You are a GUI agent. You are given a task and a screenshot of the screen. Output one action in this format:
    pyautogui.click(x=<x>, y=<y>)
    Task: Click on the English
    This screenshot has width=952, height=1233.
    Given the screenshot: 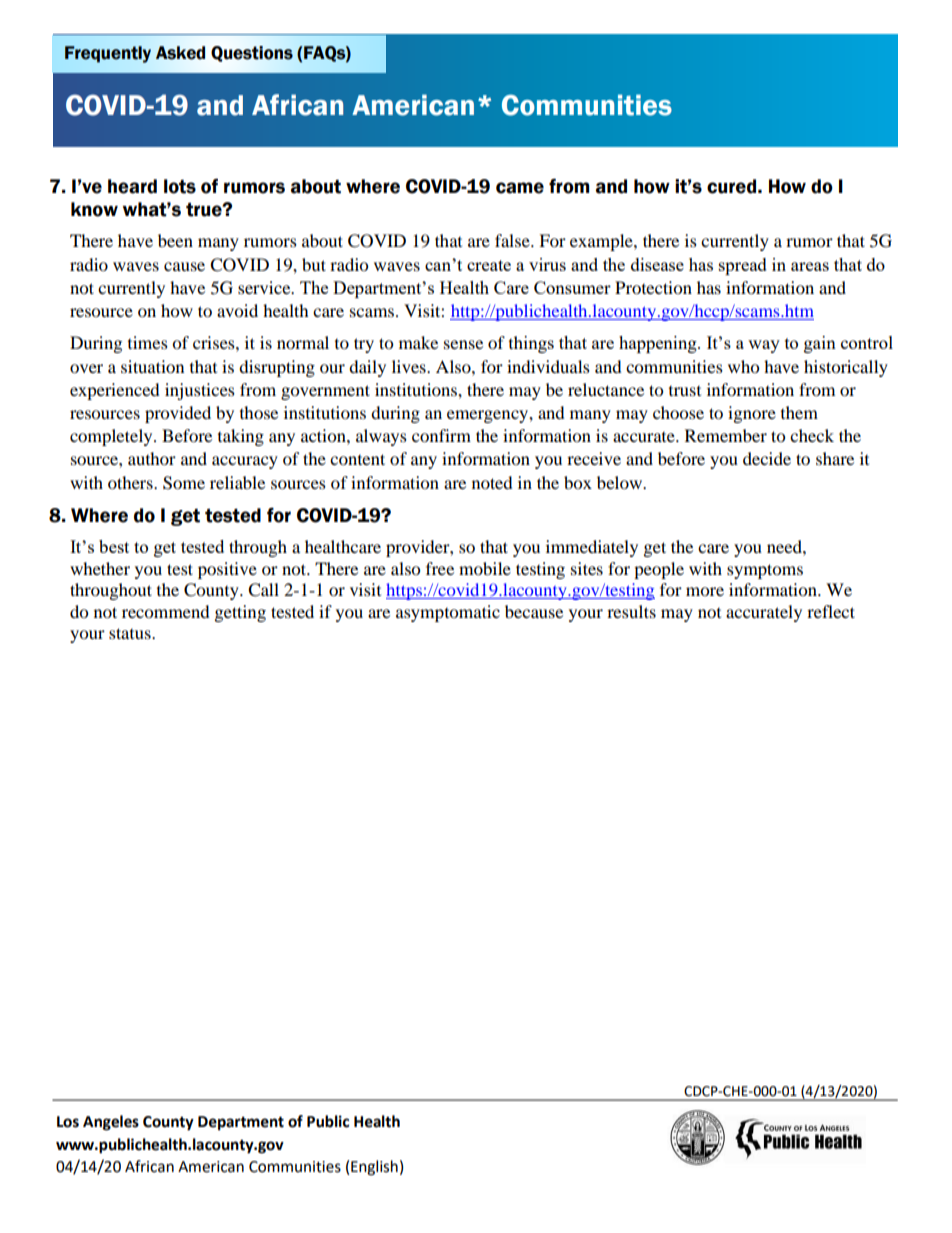 What is the action you would take?
    pyautogui.click(x=374, y=1168)
